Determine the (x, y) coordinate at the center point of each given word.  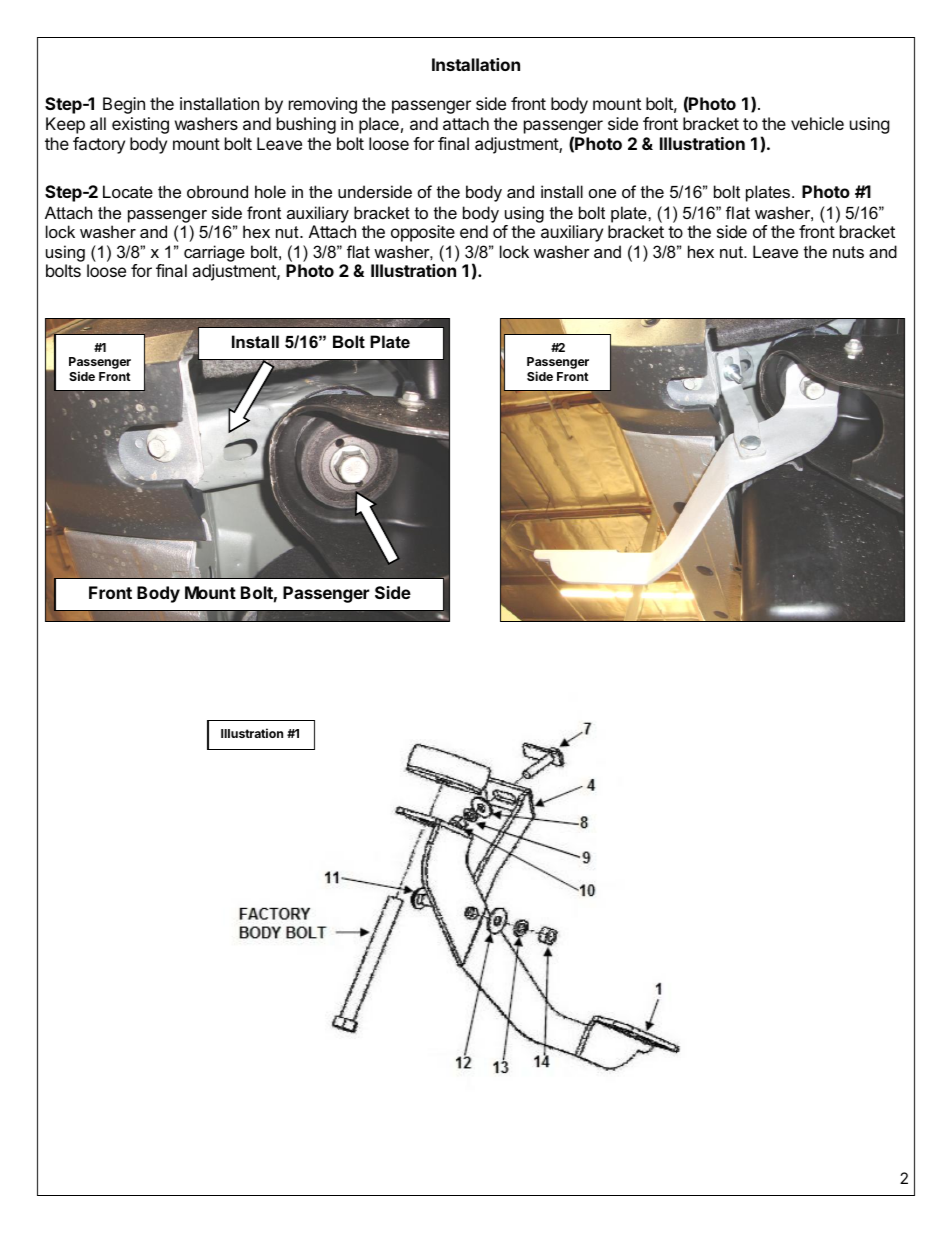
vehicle (817, 123)
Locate (128, 191)
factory (99, 145)
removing (323, 105)
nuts (848, 252)
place (379, 125)
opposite (423, 233)
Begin (124, 105)
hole (270, 191)
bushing (306, 125)
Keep (65, 125)
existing (140, 125)
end (474, 231)
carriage (214, 253)
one (602, 193)
